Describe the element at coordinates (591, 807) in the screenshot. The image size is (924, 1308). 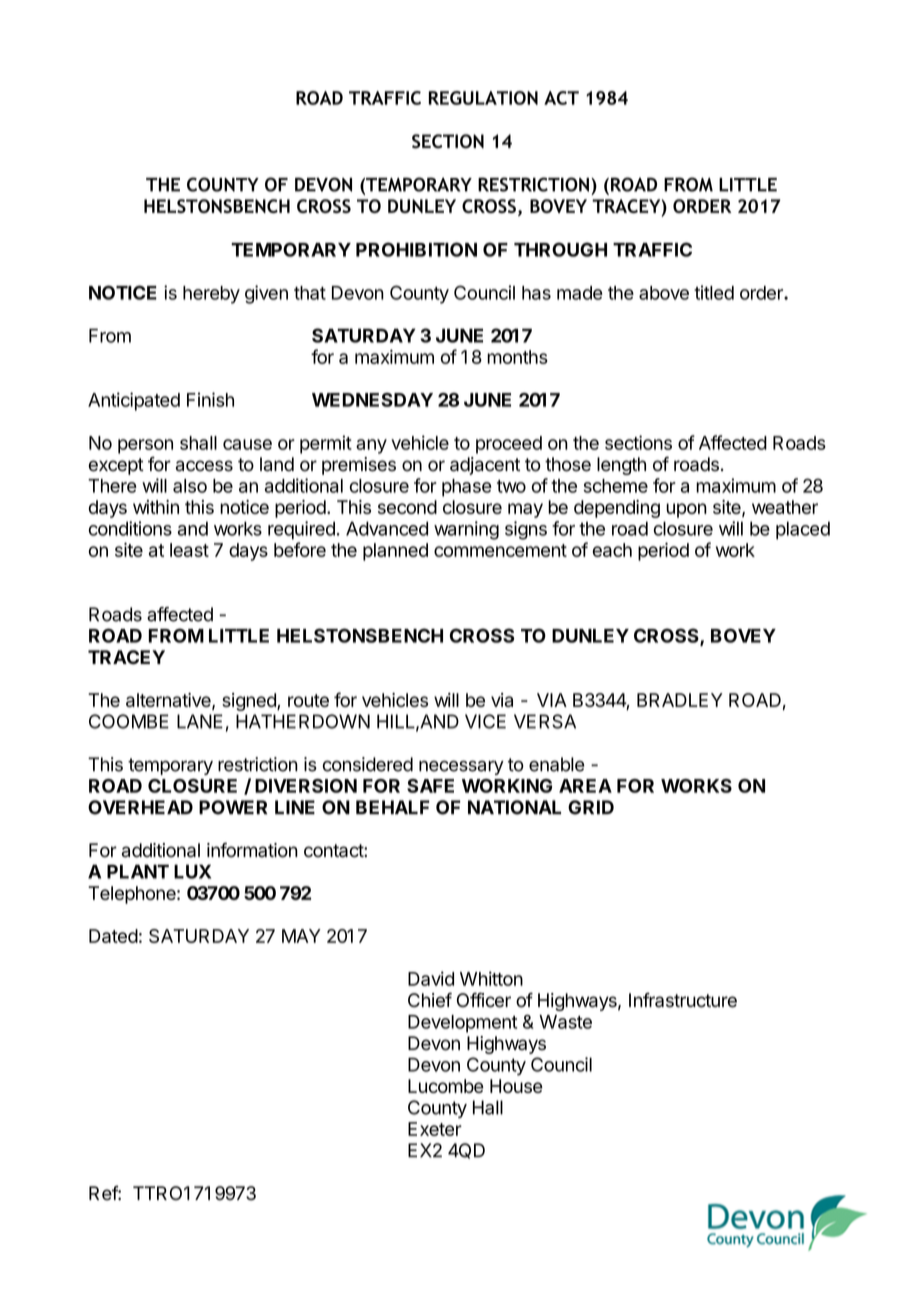
I see `GRID` at that location.
